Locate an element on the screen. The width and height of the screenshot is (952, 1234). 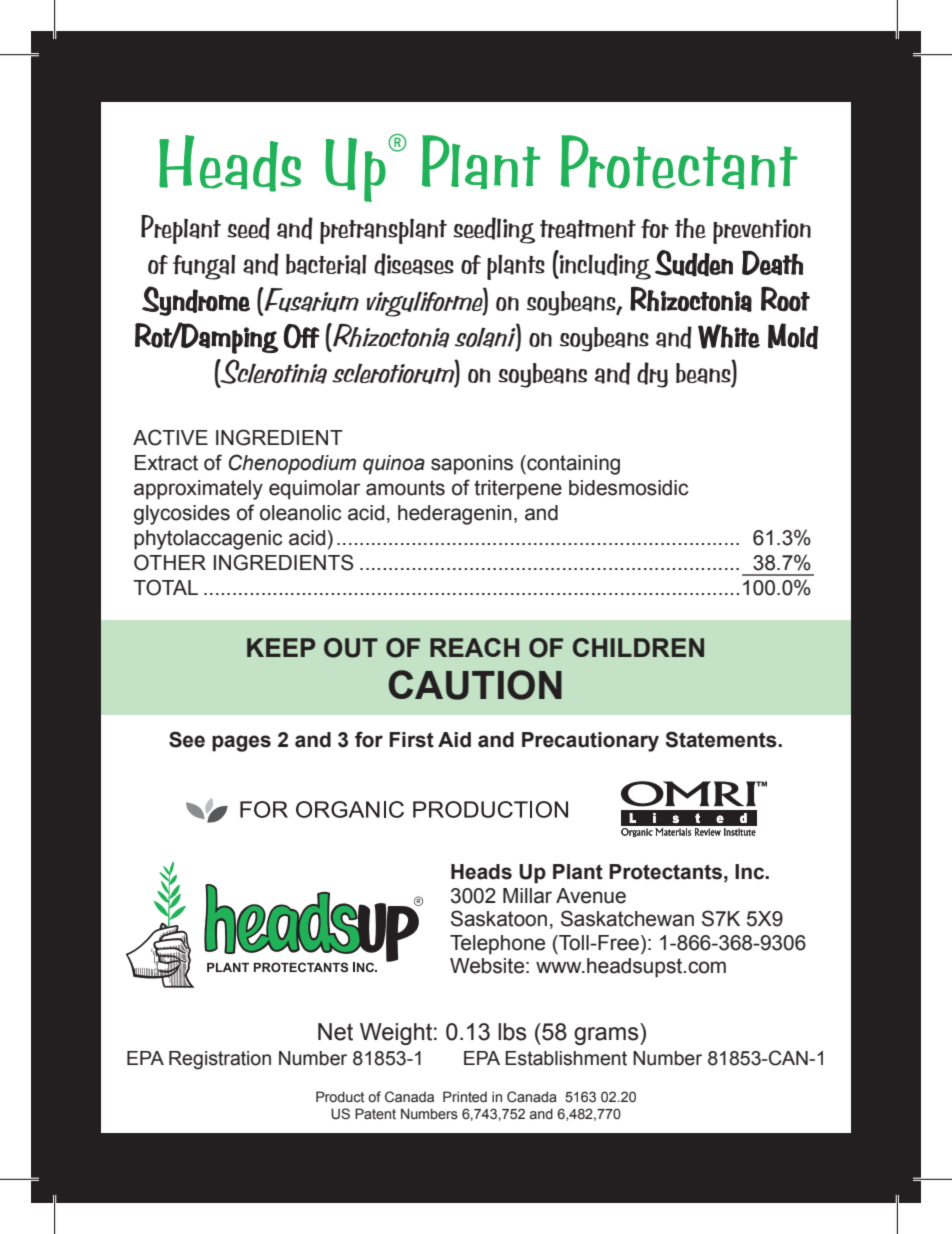
Aid is located at coordinates (454, 740).
